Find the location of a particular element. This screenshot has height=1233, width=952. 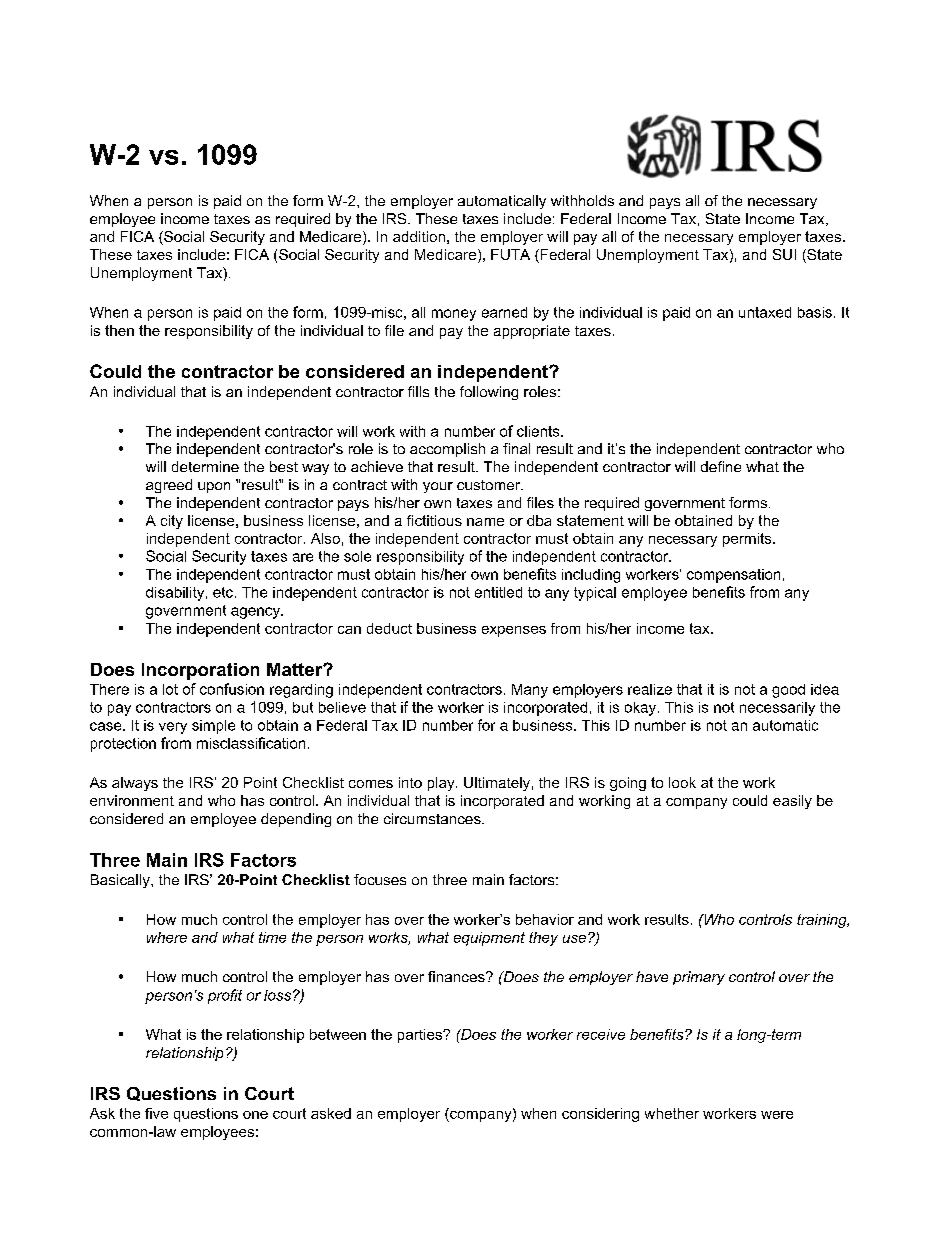

Incorporation is located at coordinates (200, 671).
